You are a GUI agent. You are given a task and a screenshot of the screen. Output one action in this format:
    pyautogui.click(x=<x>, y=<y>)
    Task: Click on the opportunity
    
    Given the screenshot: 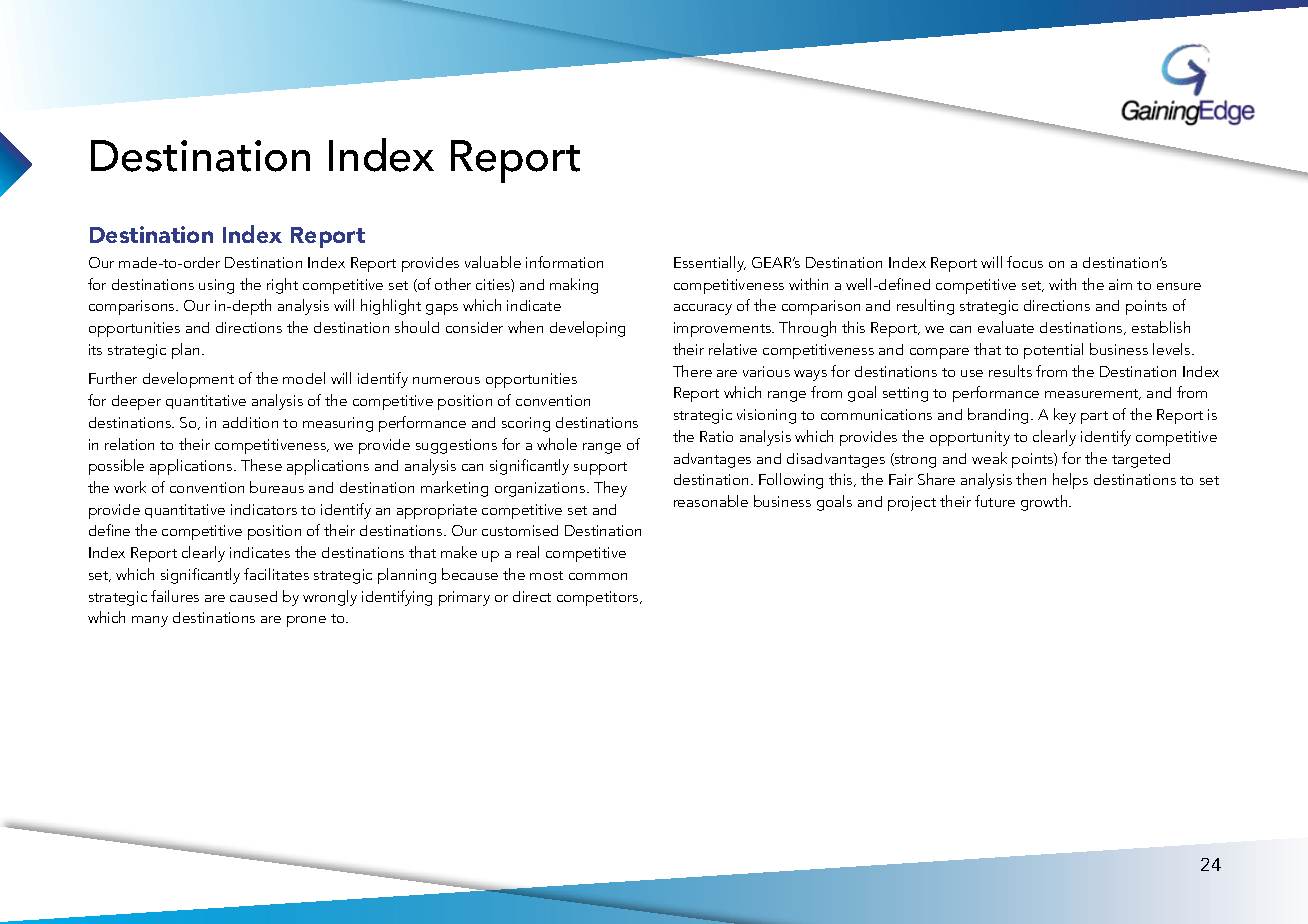 What is the action you would take?
    pyautogui.click(x=970, y=438)
